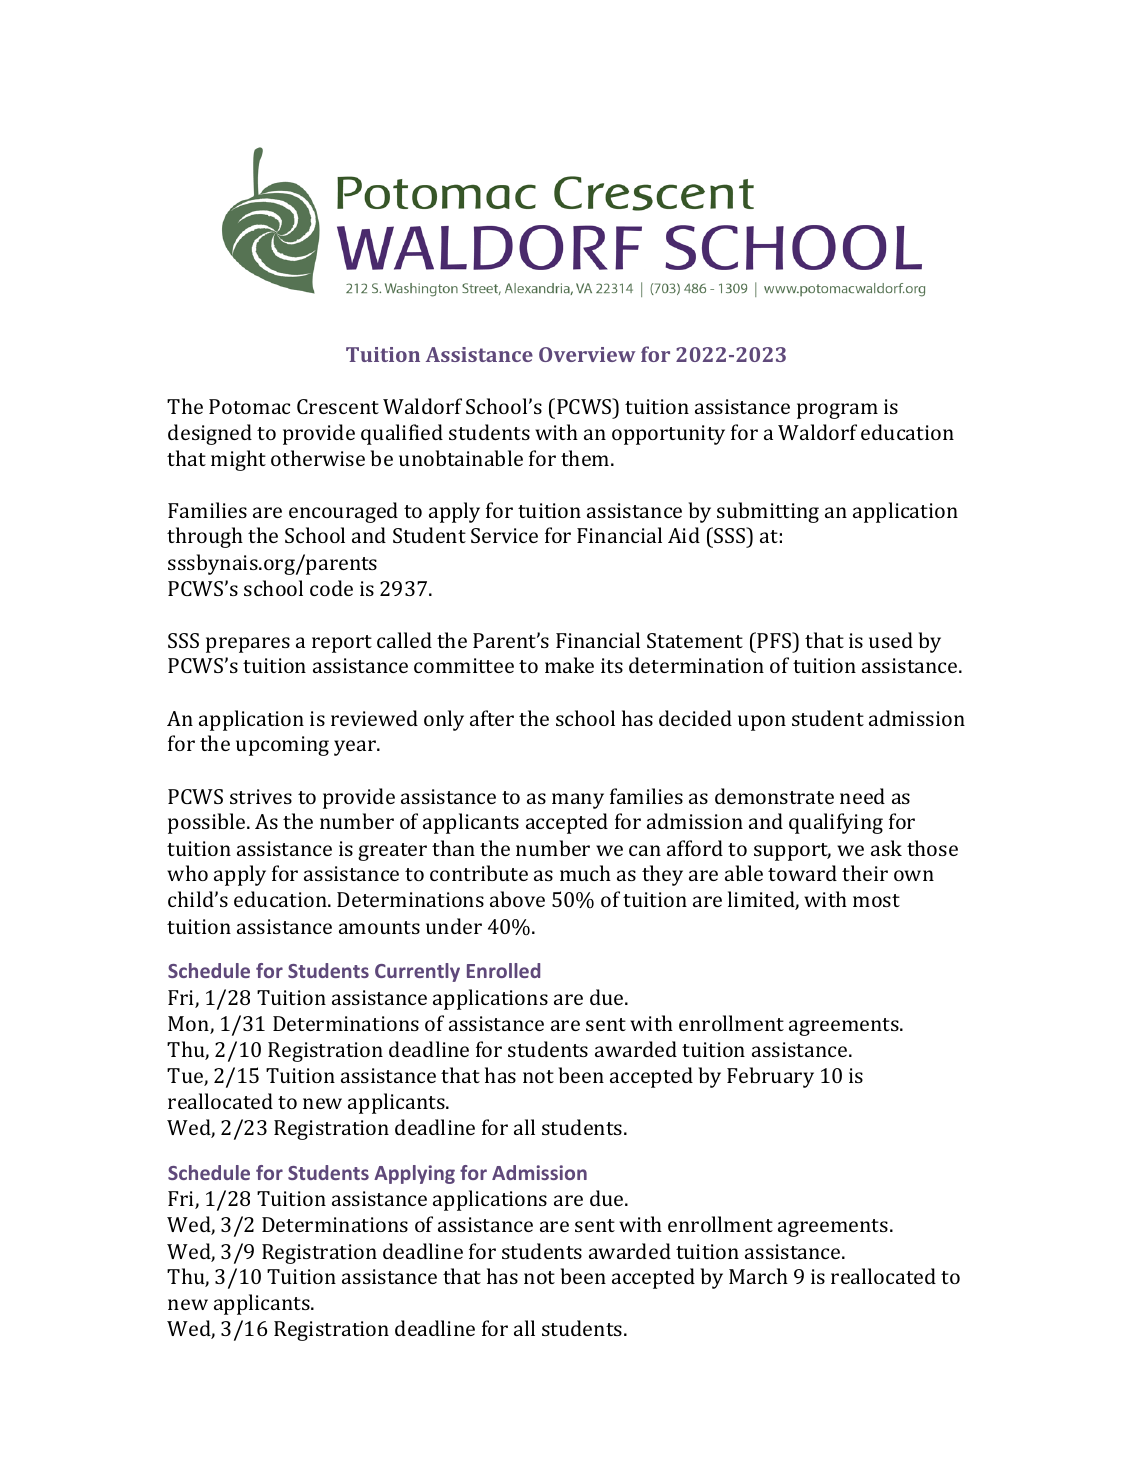 Image resolution: width=1130 pixels, height=1463 pixels. I want to click on qualifying, so click(836, 823).
